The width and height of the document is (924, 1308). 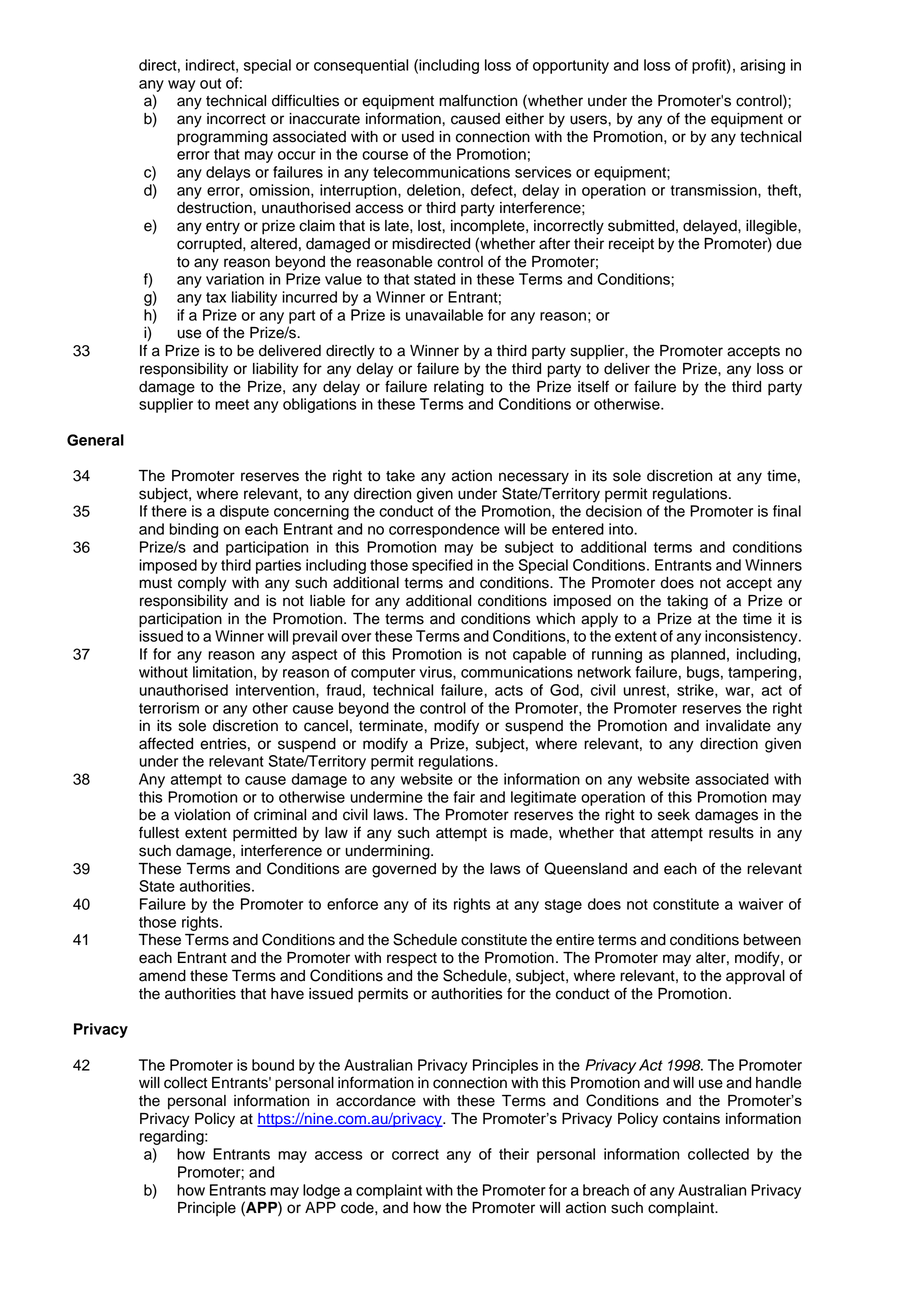 I want to click on take, so click(x=400, y=476).
